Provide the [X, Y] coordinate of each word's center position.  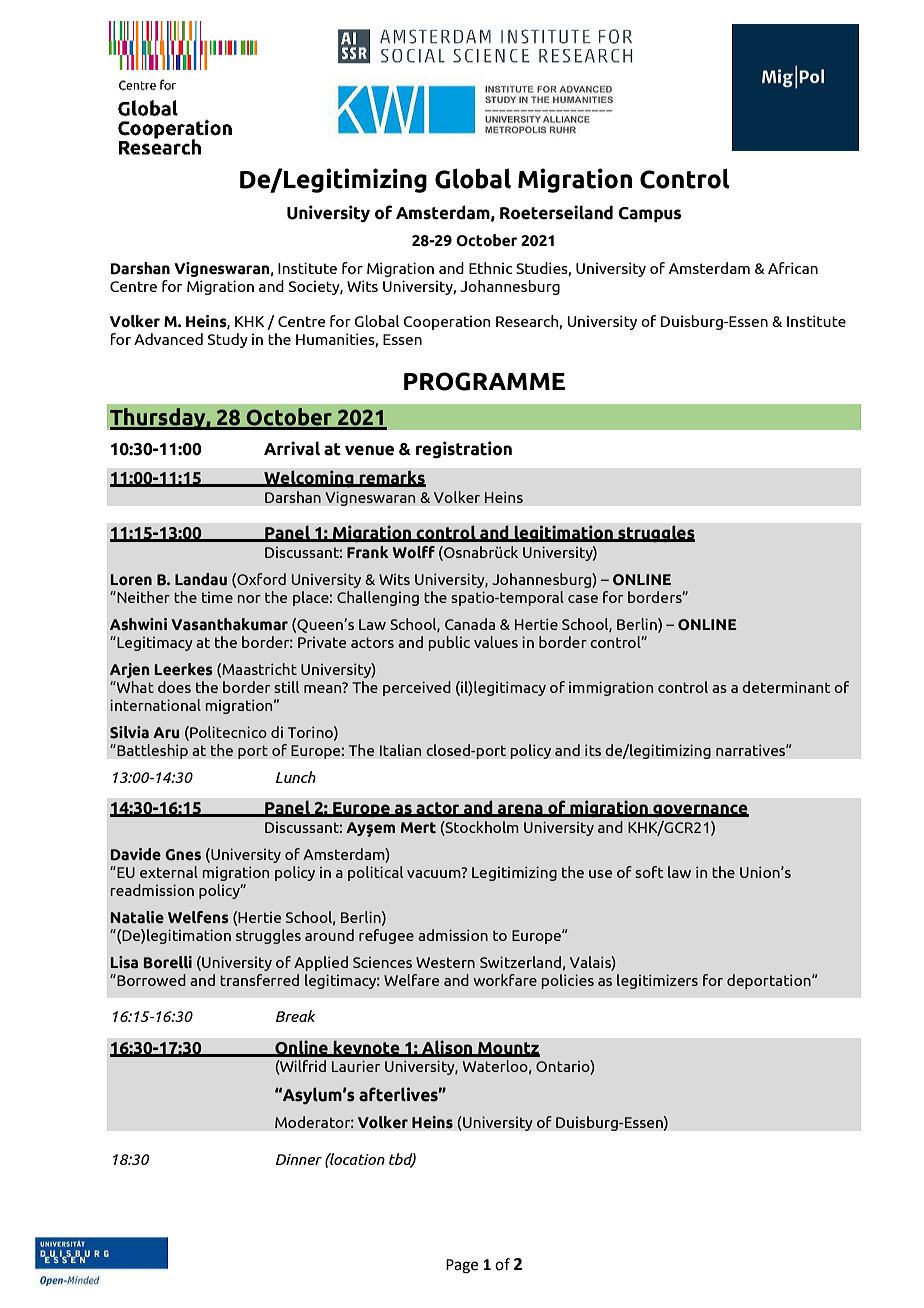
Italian [400, 750]
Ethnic [490, 268]
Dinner [299, 1159]
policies [568, 981]
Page [462, 1266]
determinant [786, 687]
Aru [166, 733]
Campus [649, 215]
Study [228, 340]
